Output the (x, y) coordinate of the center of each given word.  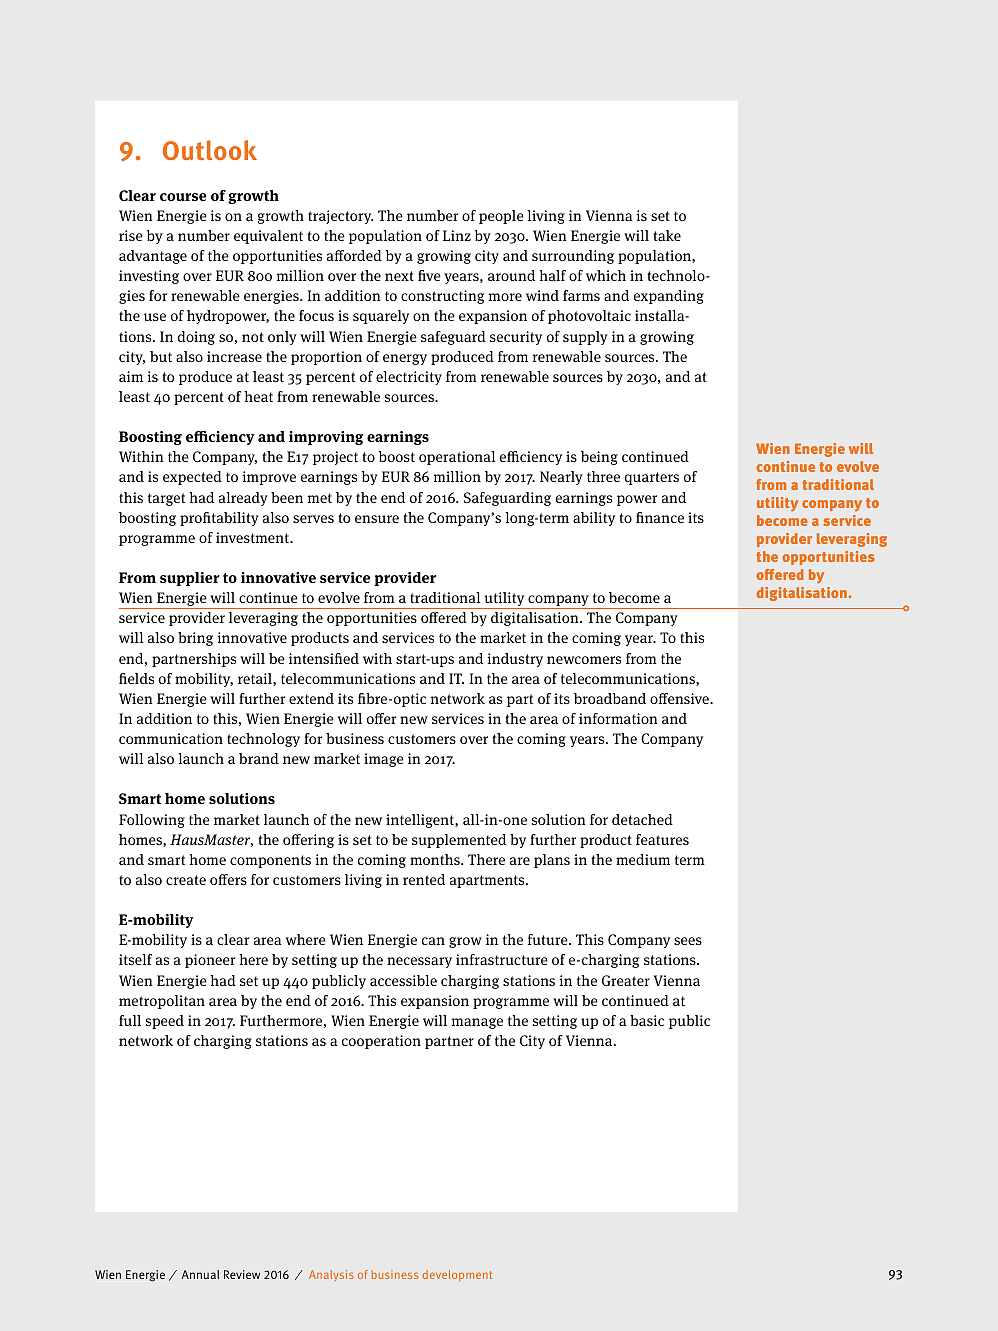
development (457, 1276)
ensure (377, 519)
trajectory (341, 217)
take (667, 235)
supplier (189, 579)
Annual (200, 1274)
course (183, 197)
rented (424, 879)
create (186, 880)
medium (643, 859)
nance (664, 519)
